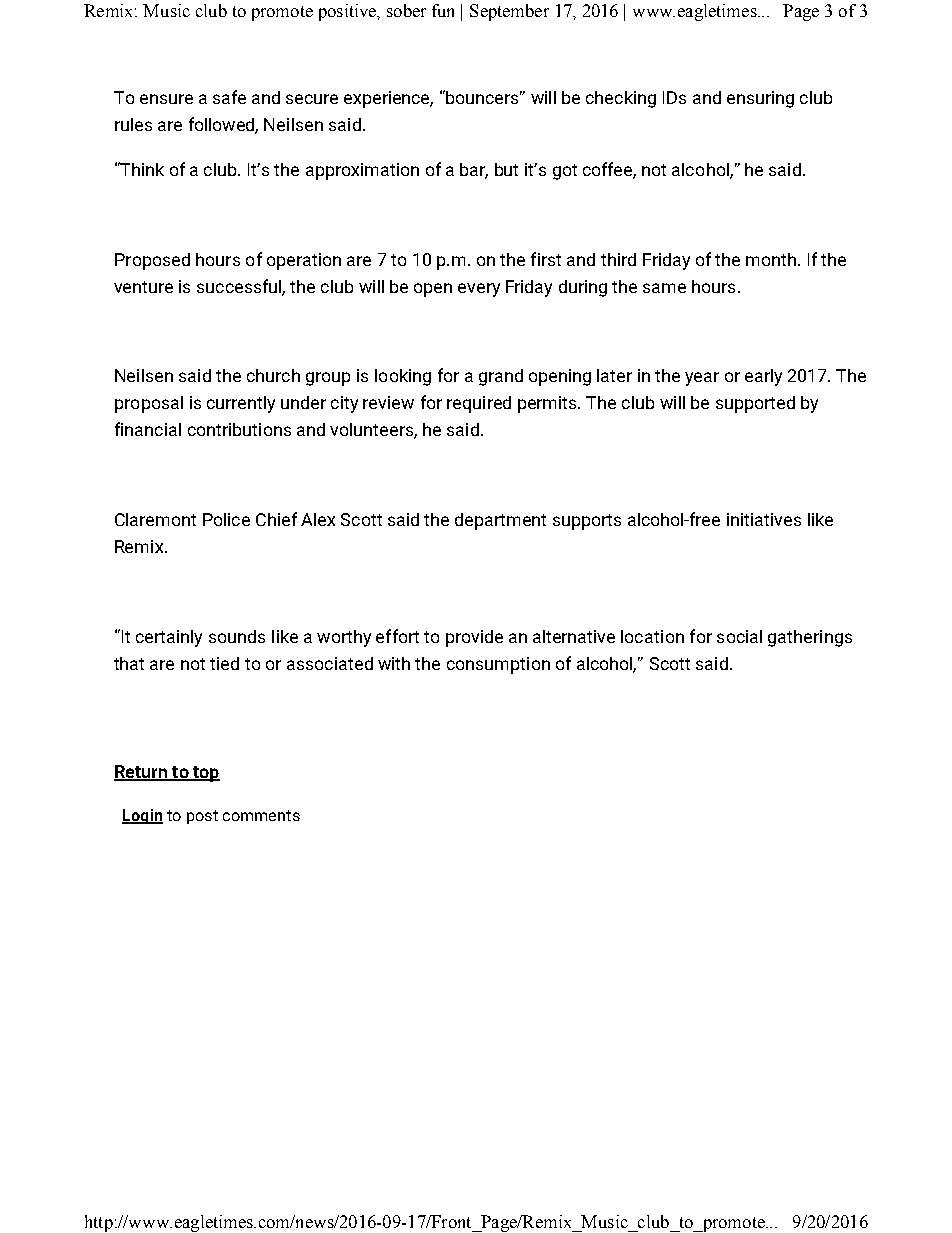  What do you see at coordinates (443, 10) in the screenshot?
I see `fun` at bounding box center [443, 10].
